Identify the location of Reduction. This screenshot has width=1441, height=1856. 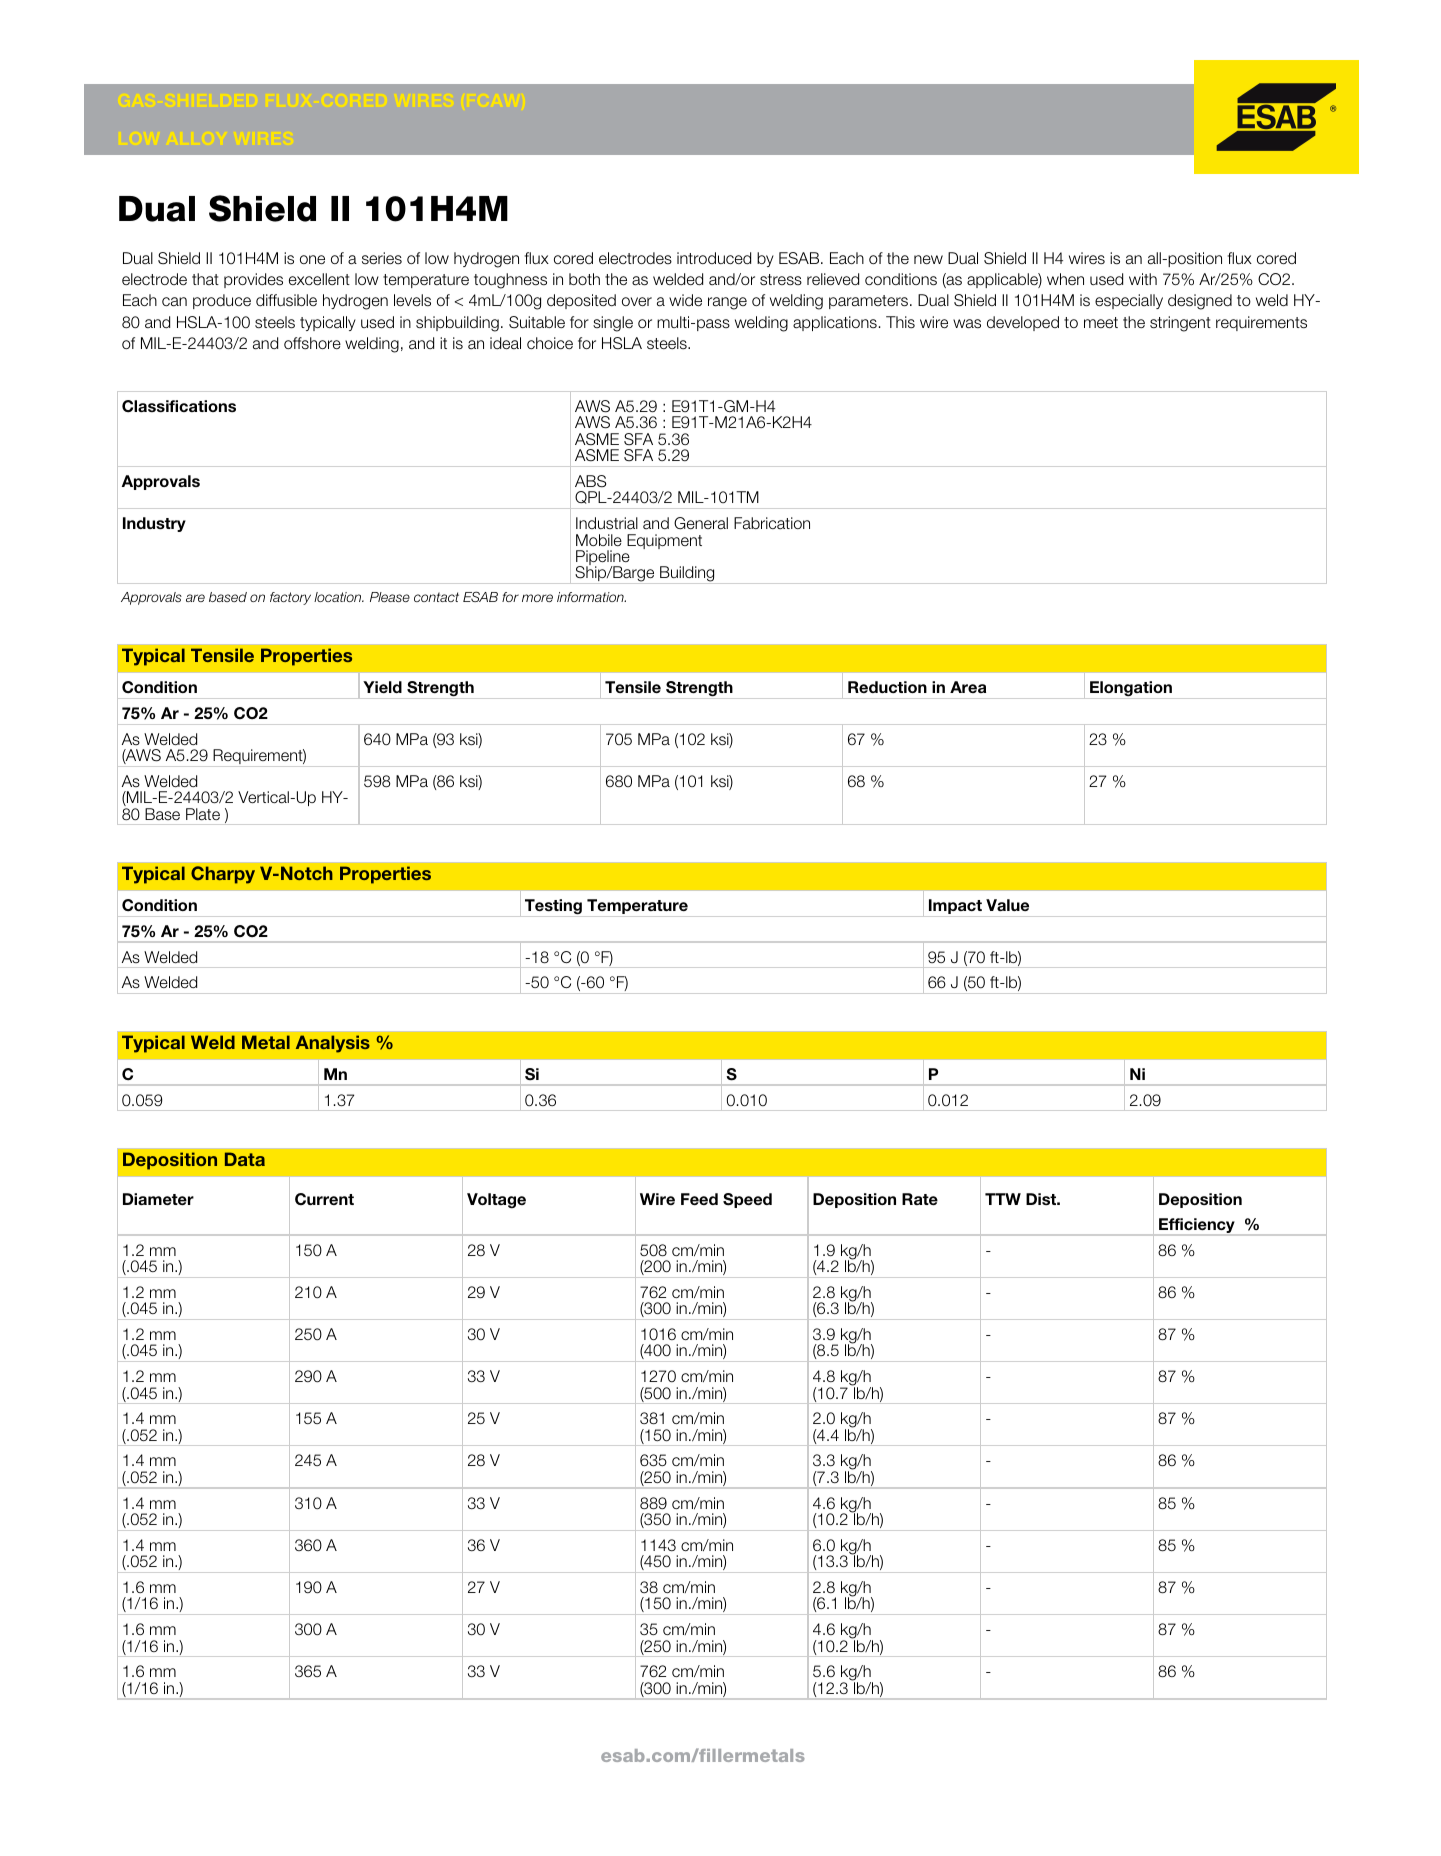
(887, 687).
